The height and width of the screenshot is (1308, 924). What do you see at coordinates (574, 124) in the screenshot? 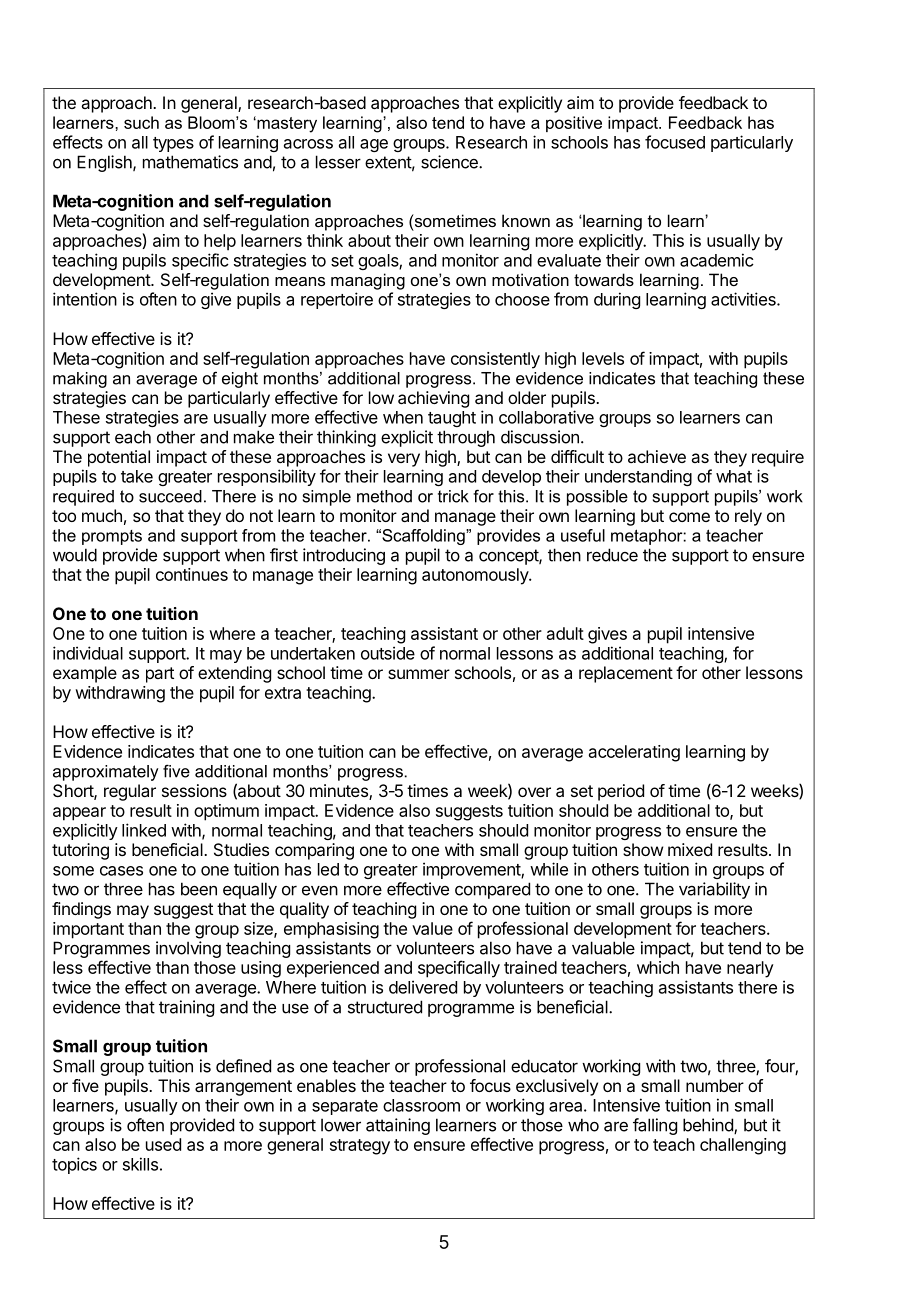
I see `positive` at bounding box center [574, 124].
